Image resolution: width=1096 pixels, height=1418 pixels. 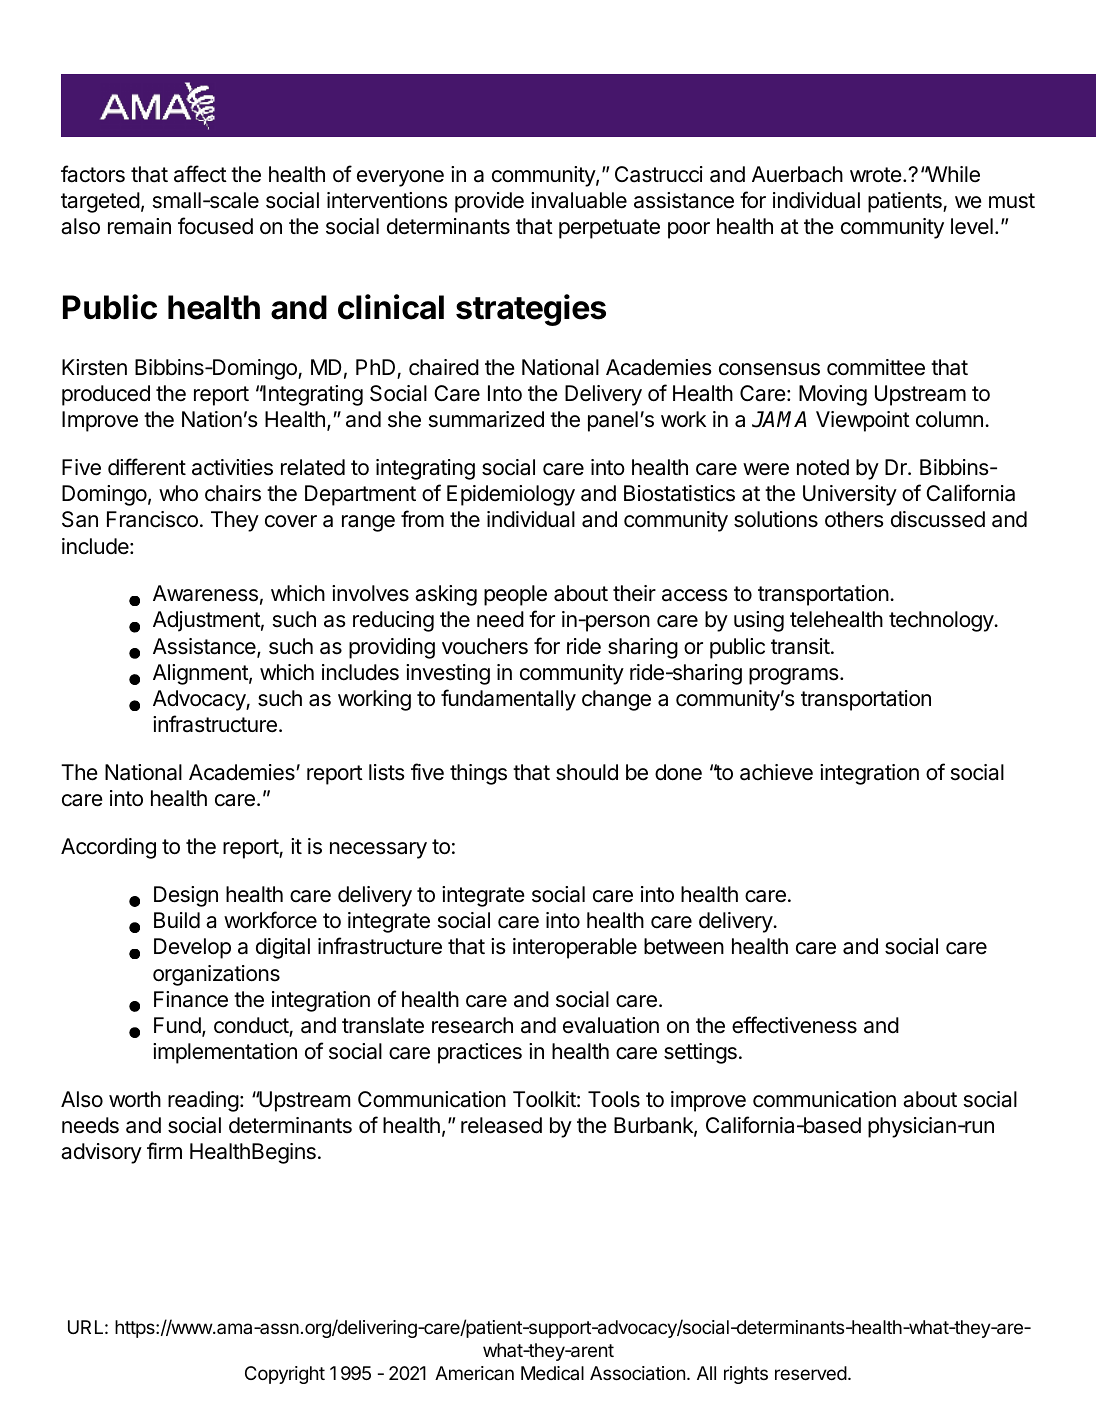 What do you see at coordinates (794, 1025) in the screenshot?
I see `effectiveness` at bounding box center [794, 1025].
